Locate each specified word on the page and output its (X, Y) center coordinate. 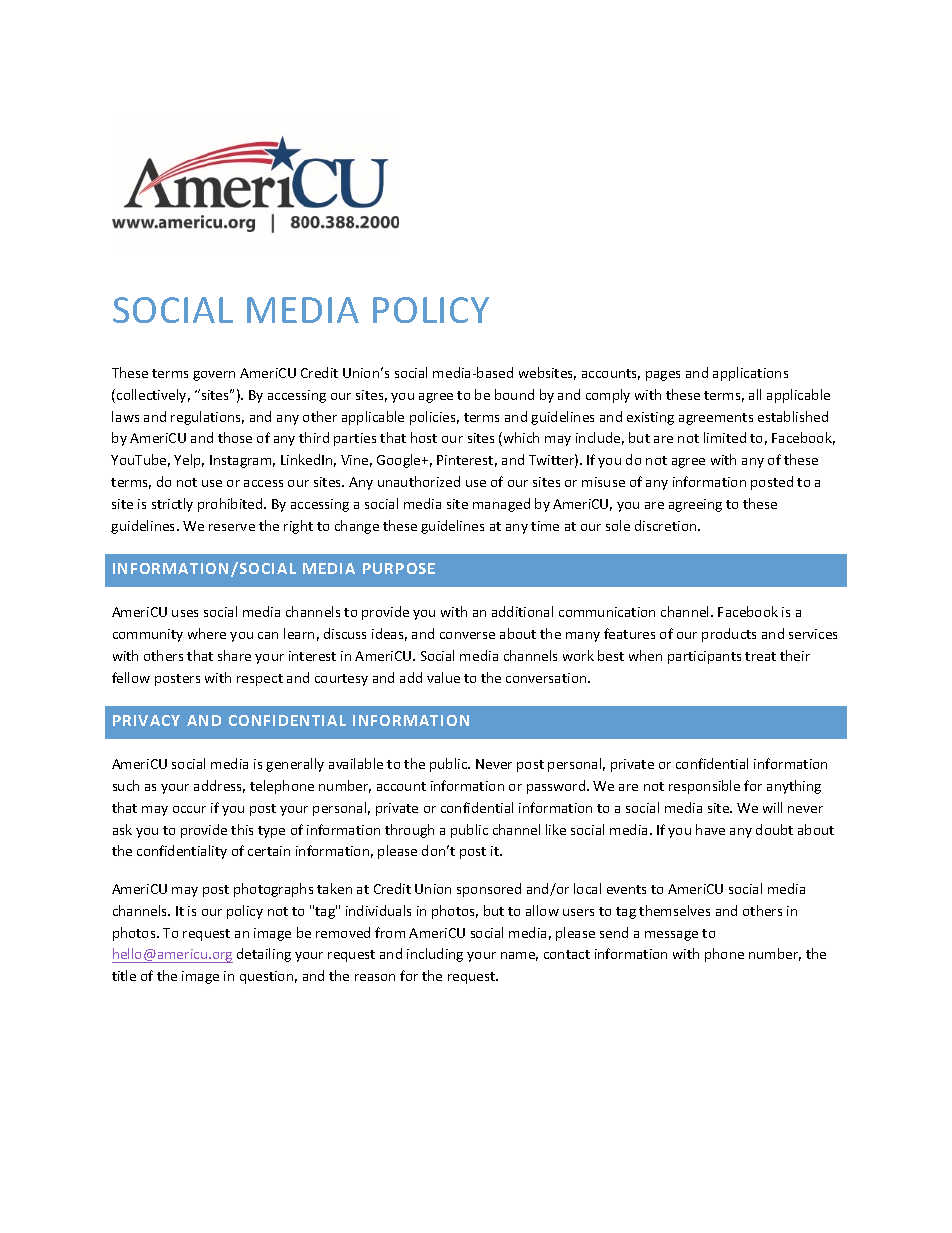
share (234, 655)
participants (704, 657)
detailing (264, 955)
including (435, 955)
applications (750, 374)
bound (514, 394)
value (443, 677)
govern (214, 376)
